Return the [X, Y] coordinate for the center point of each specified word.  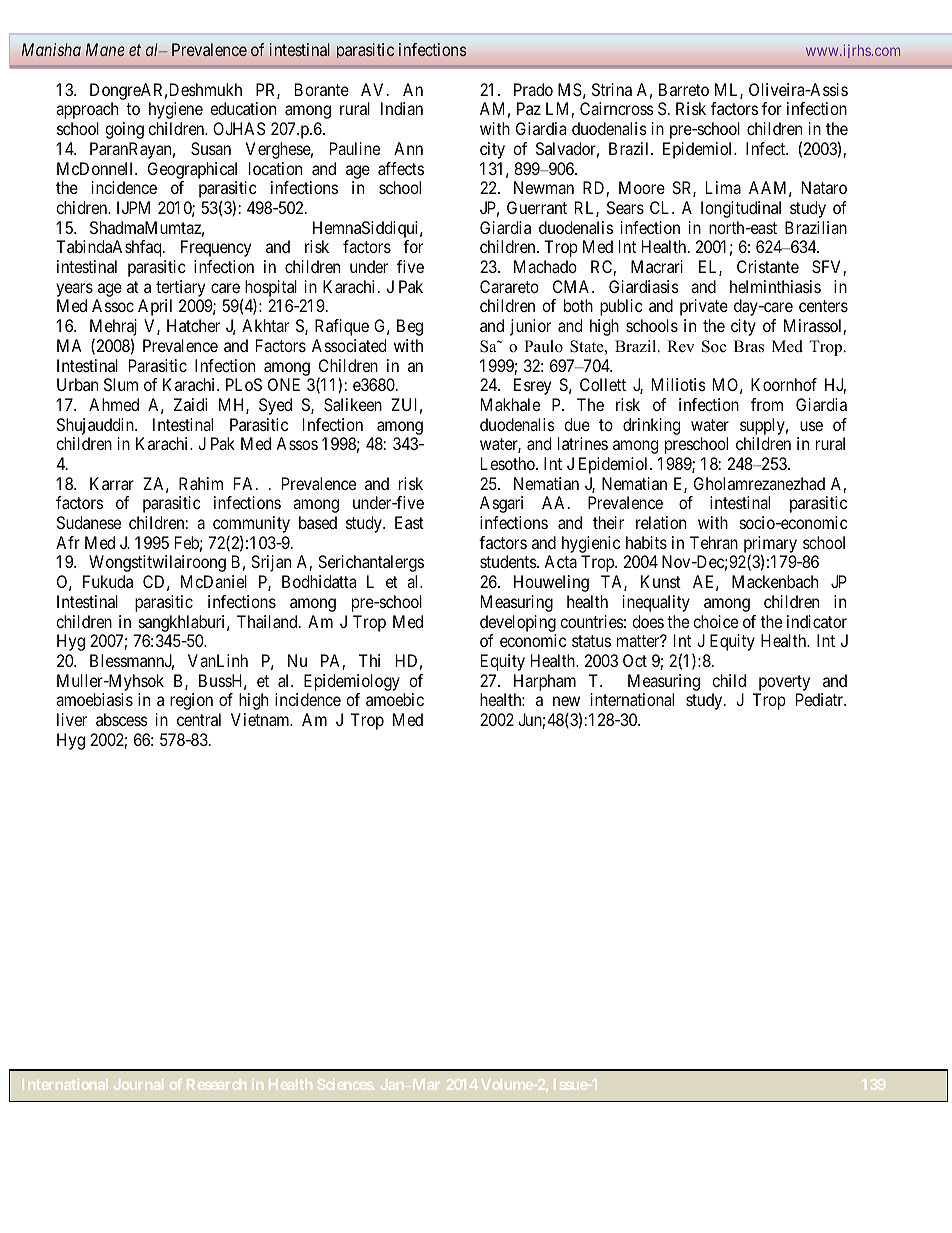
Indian [402, 108]
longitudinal [741, 209]
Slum [121, 384]
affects [401, 168]
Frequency [216, 248]
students [509, 561]
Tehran [714, 542]
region [191, 701]
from [767, 404]
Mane [105, 49]
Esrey [532, 386]
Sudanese [89, 522]
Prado [533, 89]
